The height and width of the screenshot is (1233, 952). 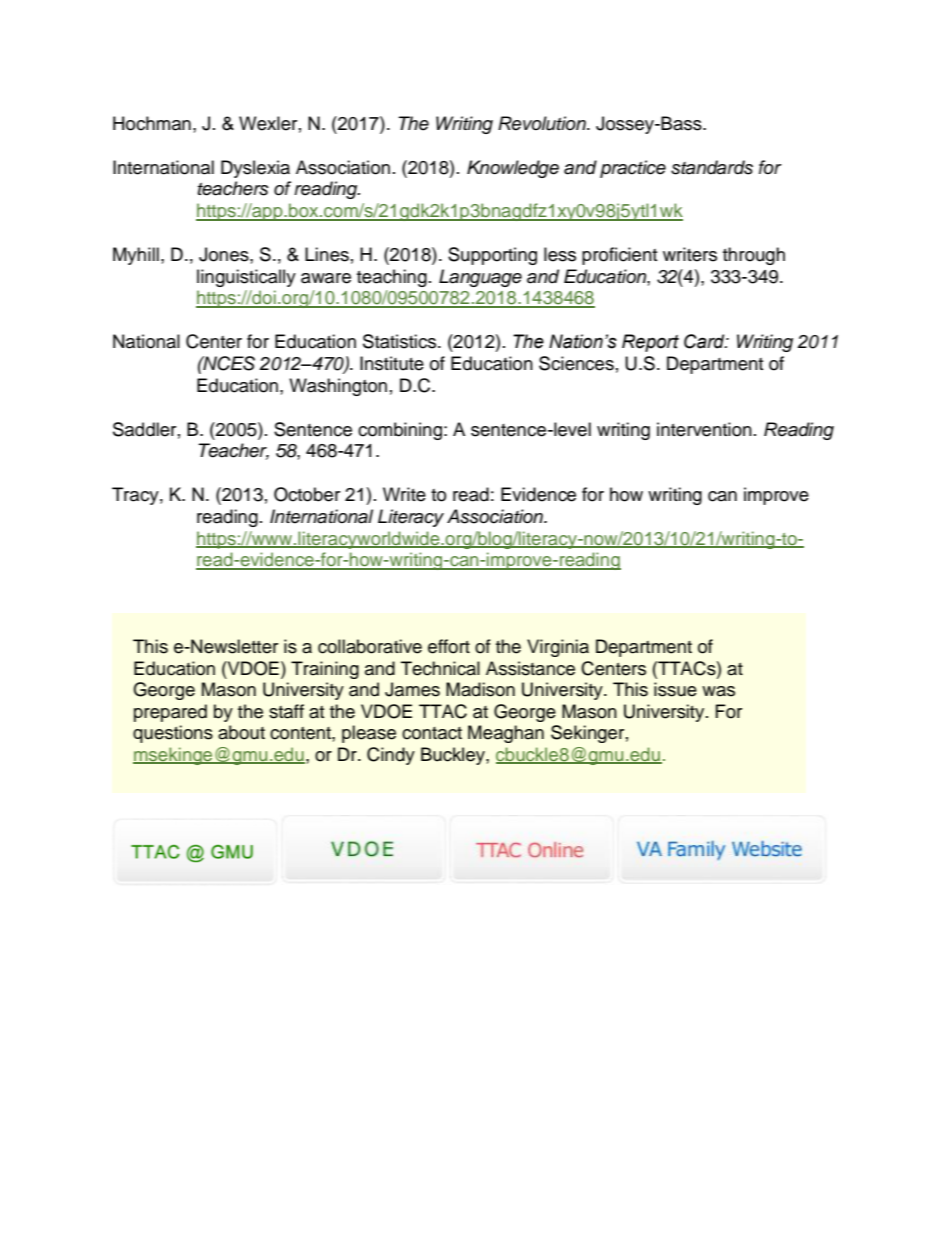 What do you see at coordinates (432, 733) in the screenshot?
I see `contact` at bounding box center [432, 733].
